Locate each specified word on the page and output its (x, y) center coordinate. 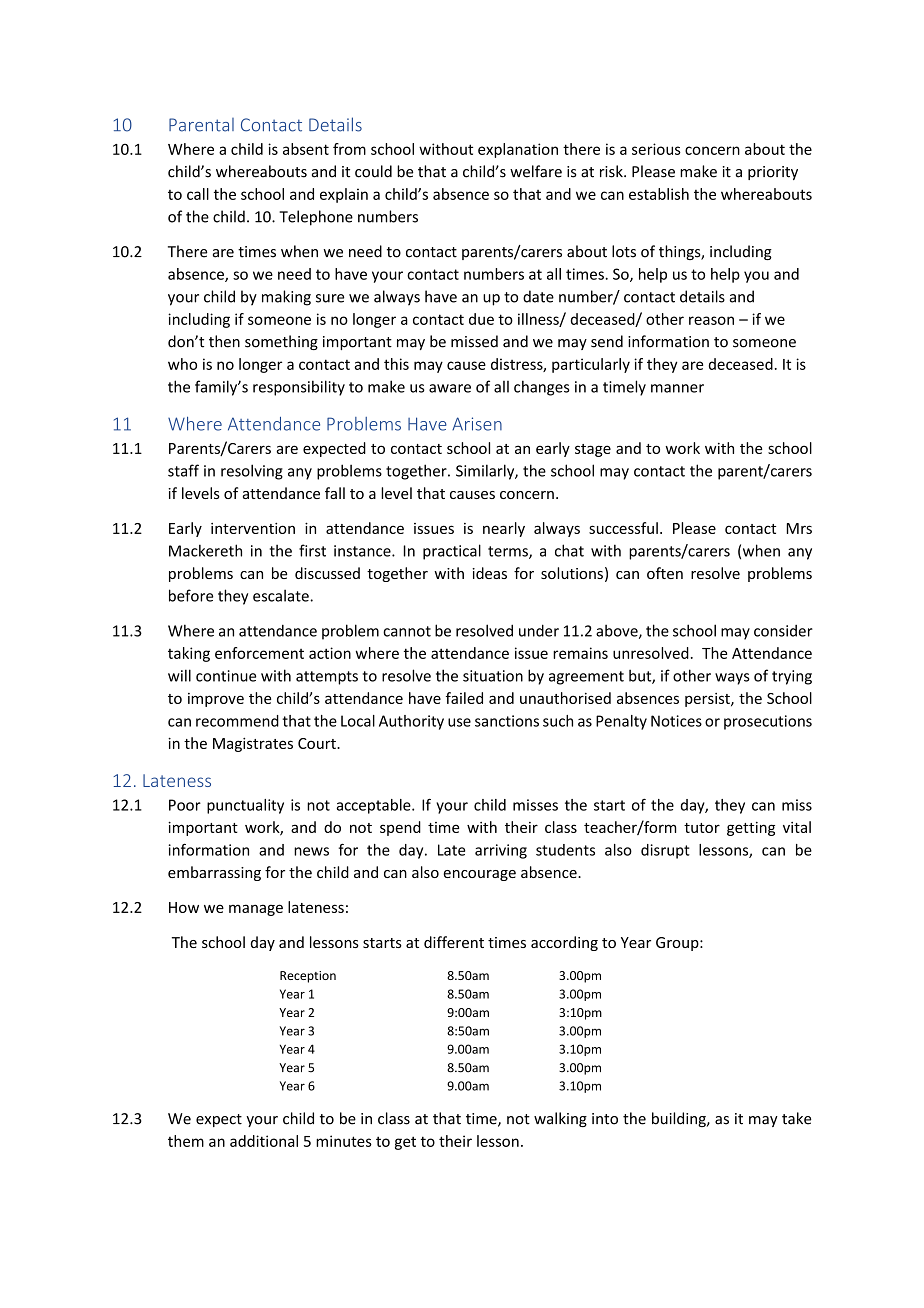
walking (560, 1119)
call (198, 194)
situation (493, 676)
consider (783, 631)
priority (773, 173)
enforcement (259, 653)
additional (264, 1141)
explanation (518, 150)
